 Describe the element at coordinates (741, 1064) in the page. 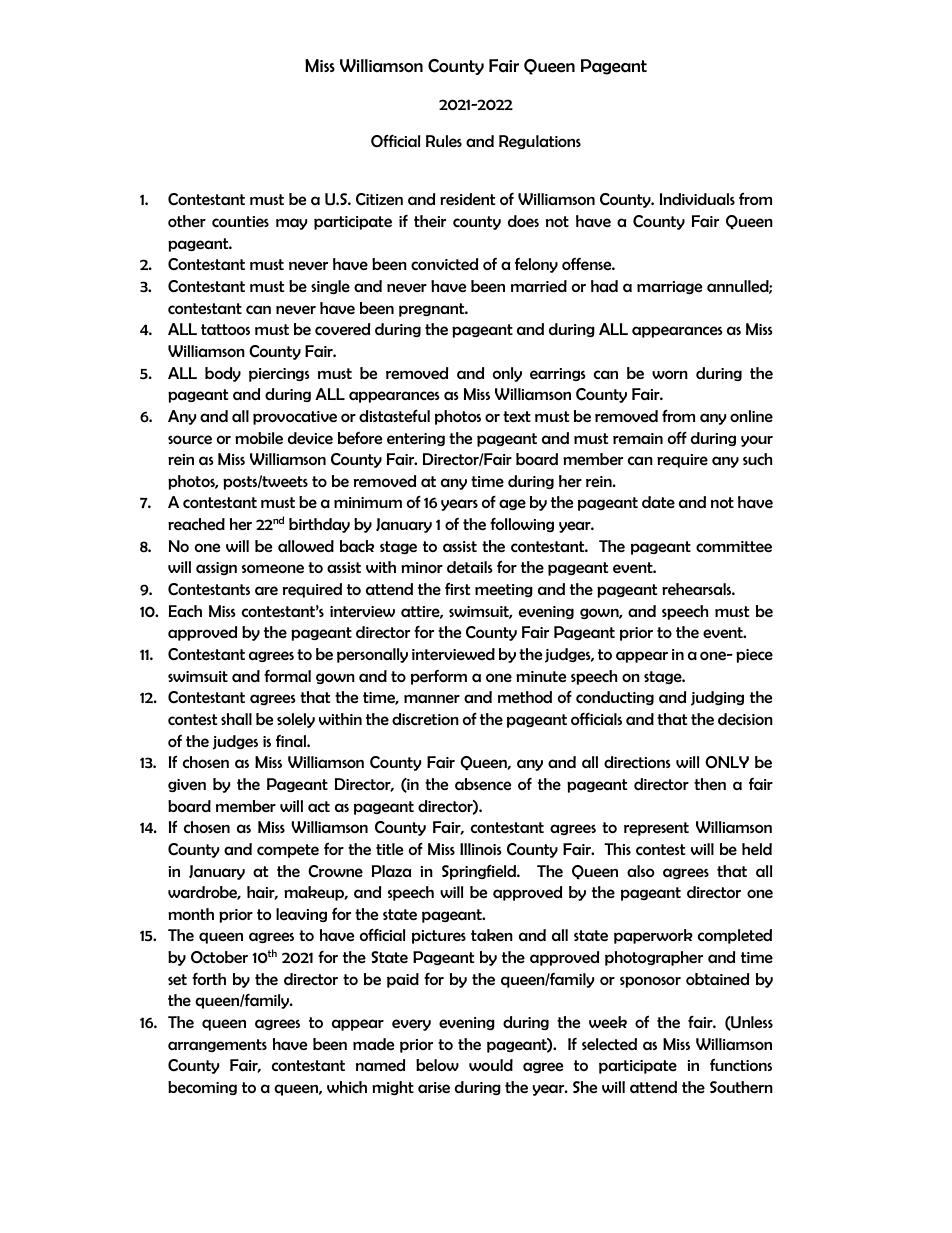

I see `functions` at that location.
